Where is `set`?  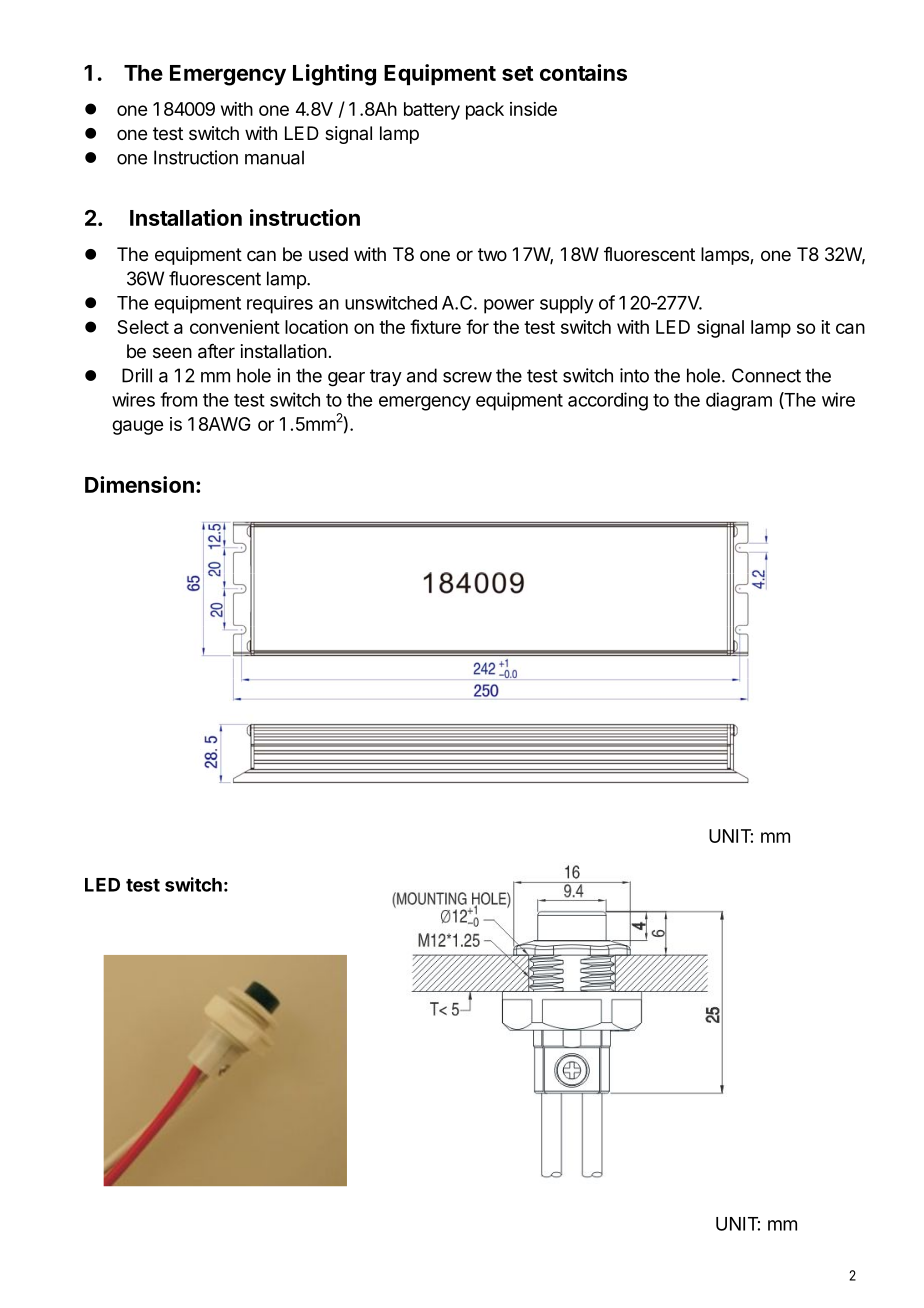
set is located at coordinates (517, 73).
